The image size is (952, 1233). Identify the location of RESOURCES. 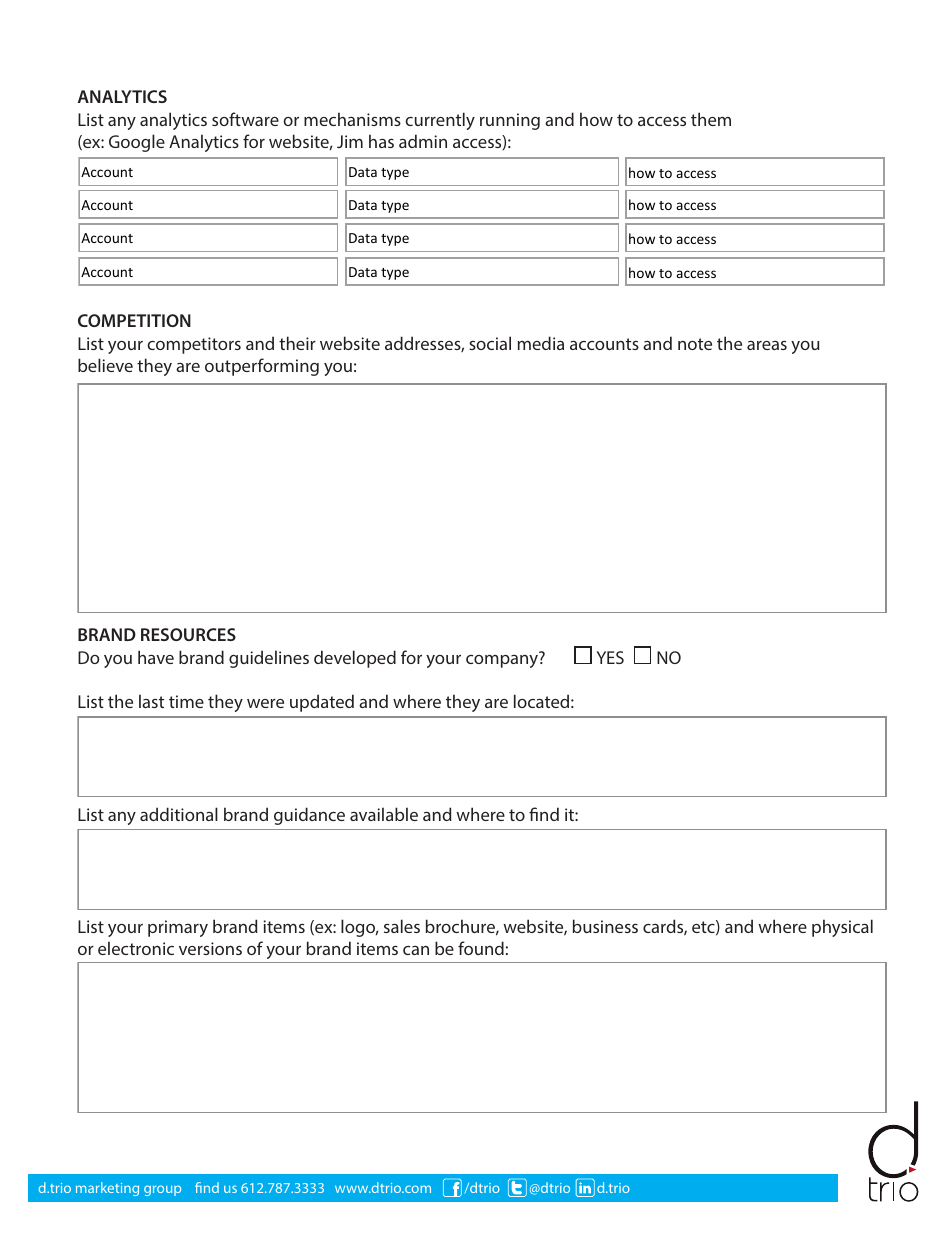
(188, 634).
